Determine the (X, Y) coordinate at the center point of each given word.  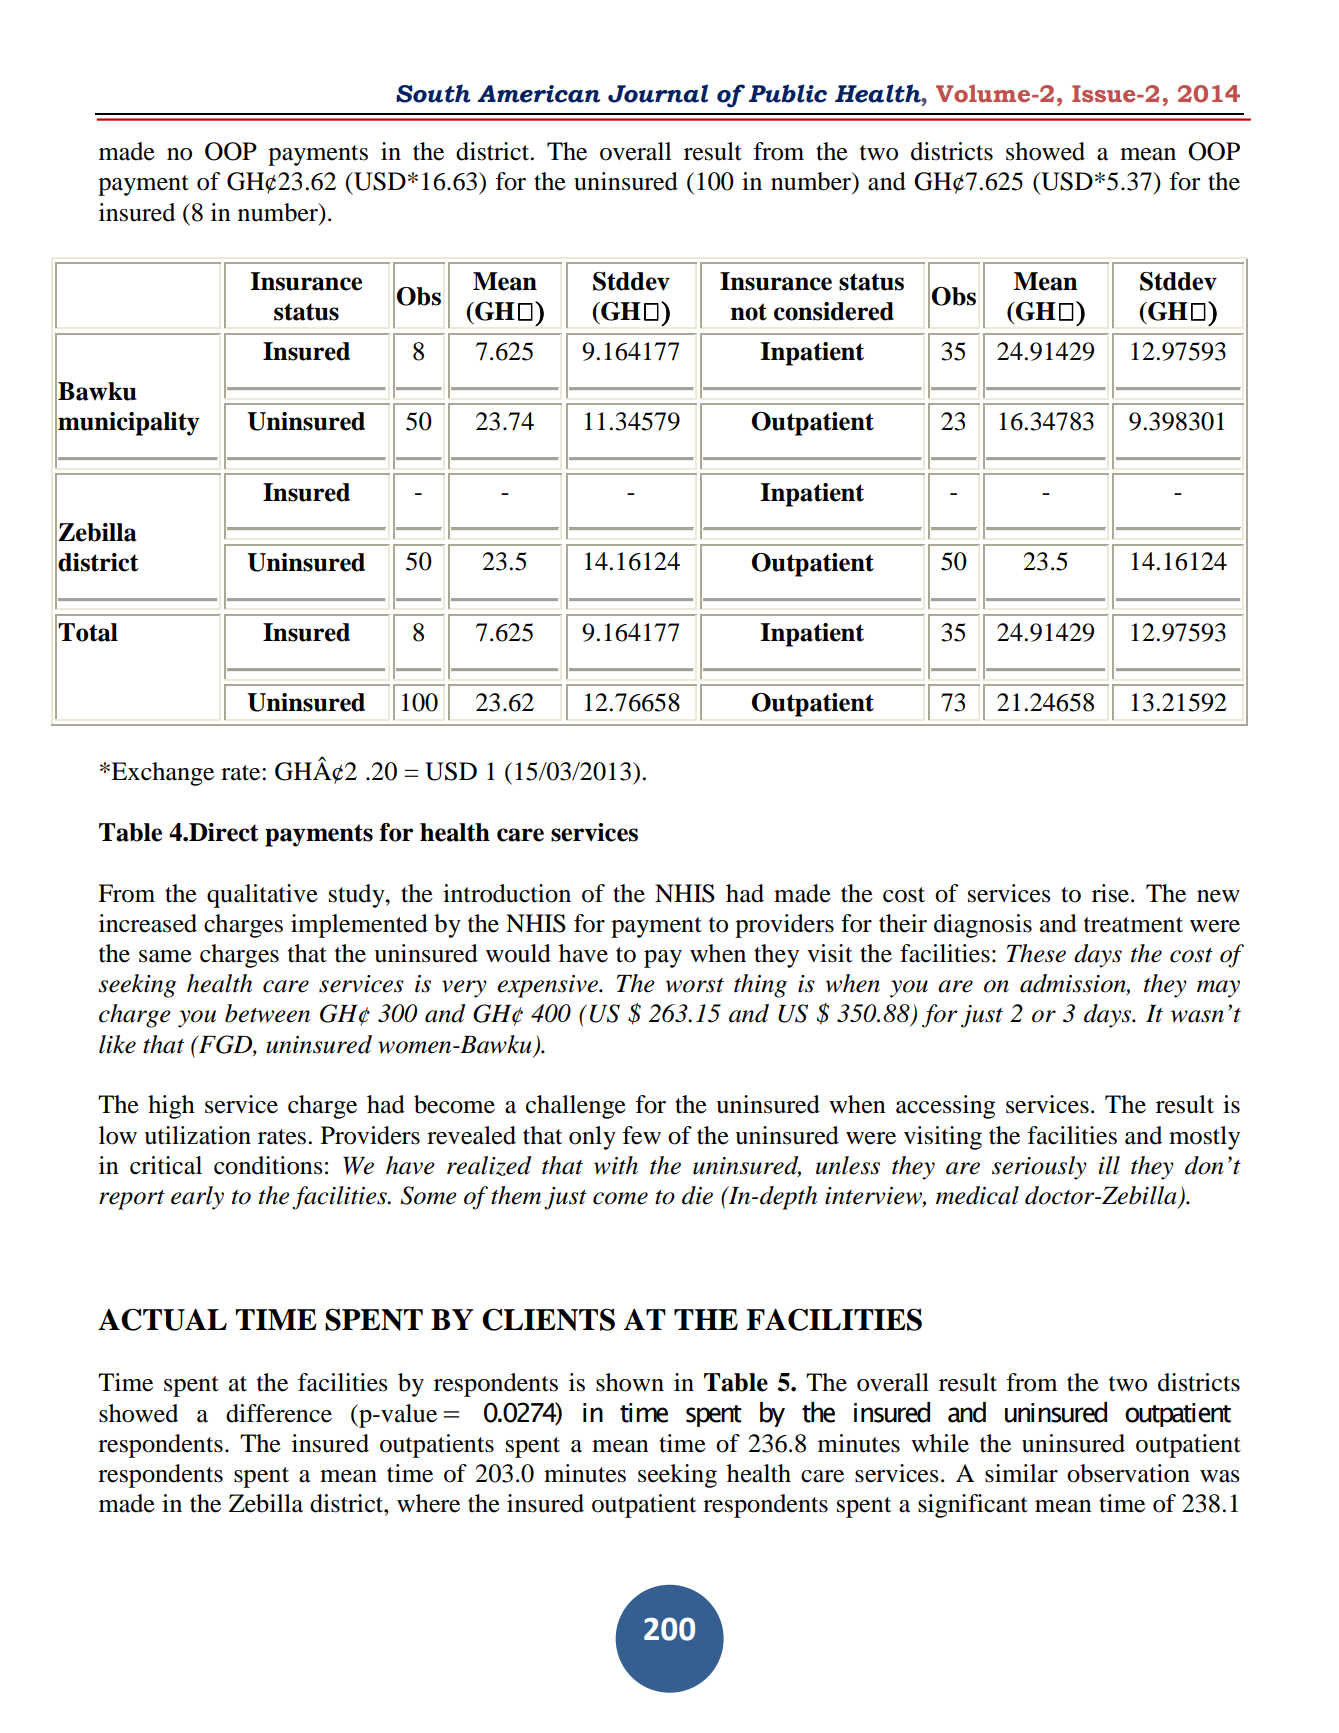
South (433, 93)
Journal (658, 93)
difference (279, 1413)
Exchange (161, 774)
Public (788, 93)
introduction (507, 893)
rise (1112, 893)
